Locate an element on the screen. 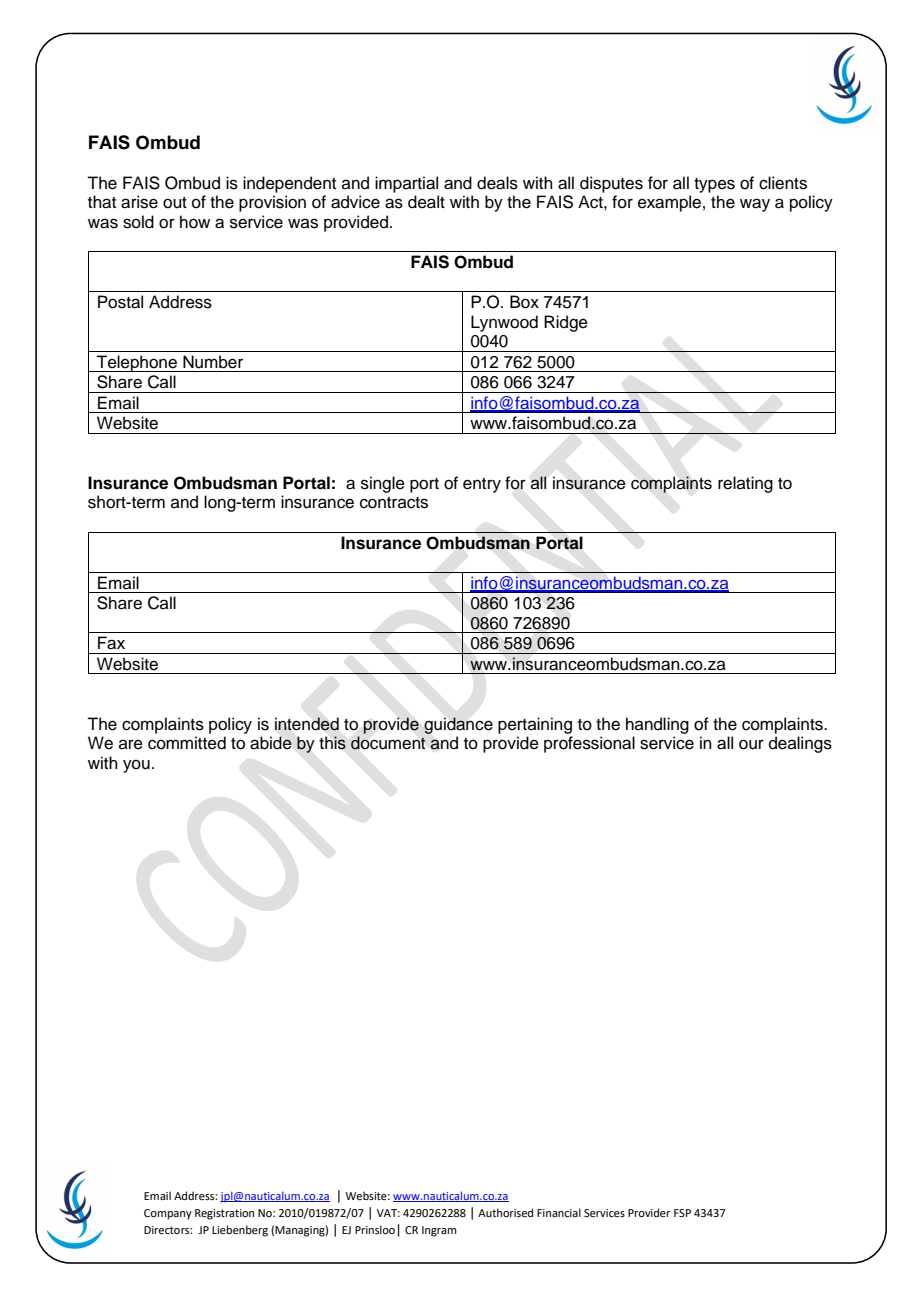  our is located at coordinates (751, 744).
